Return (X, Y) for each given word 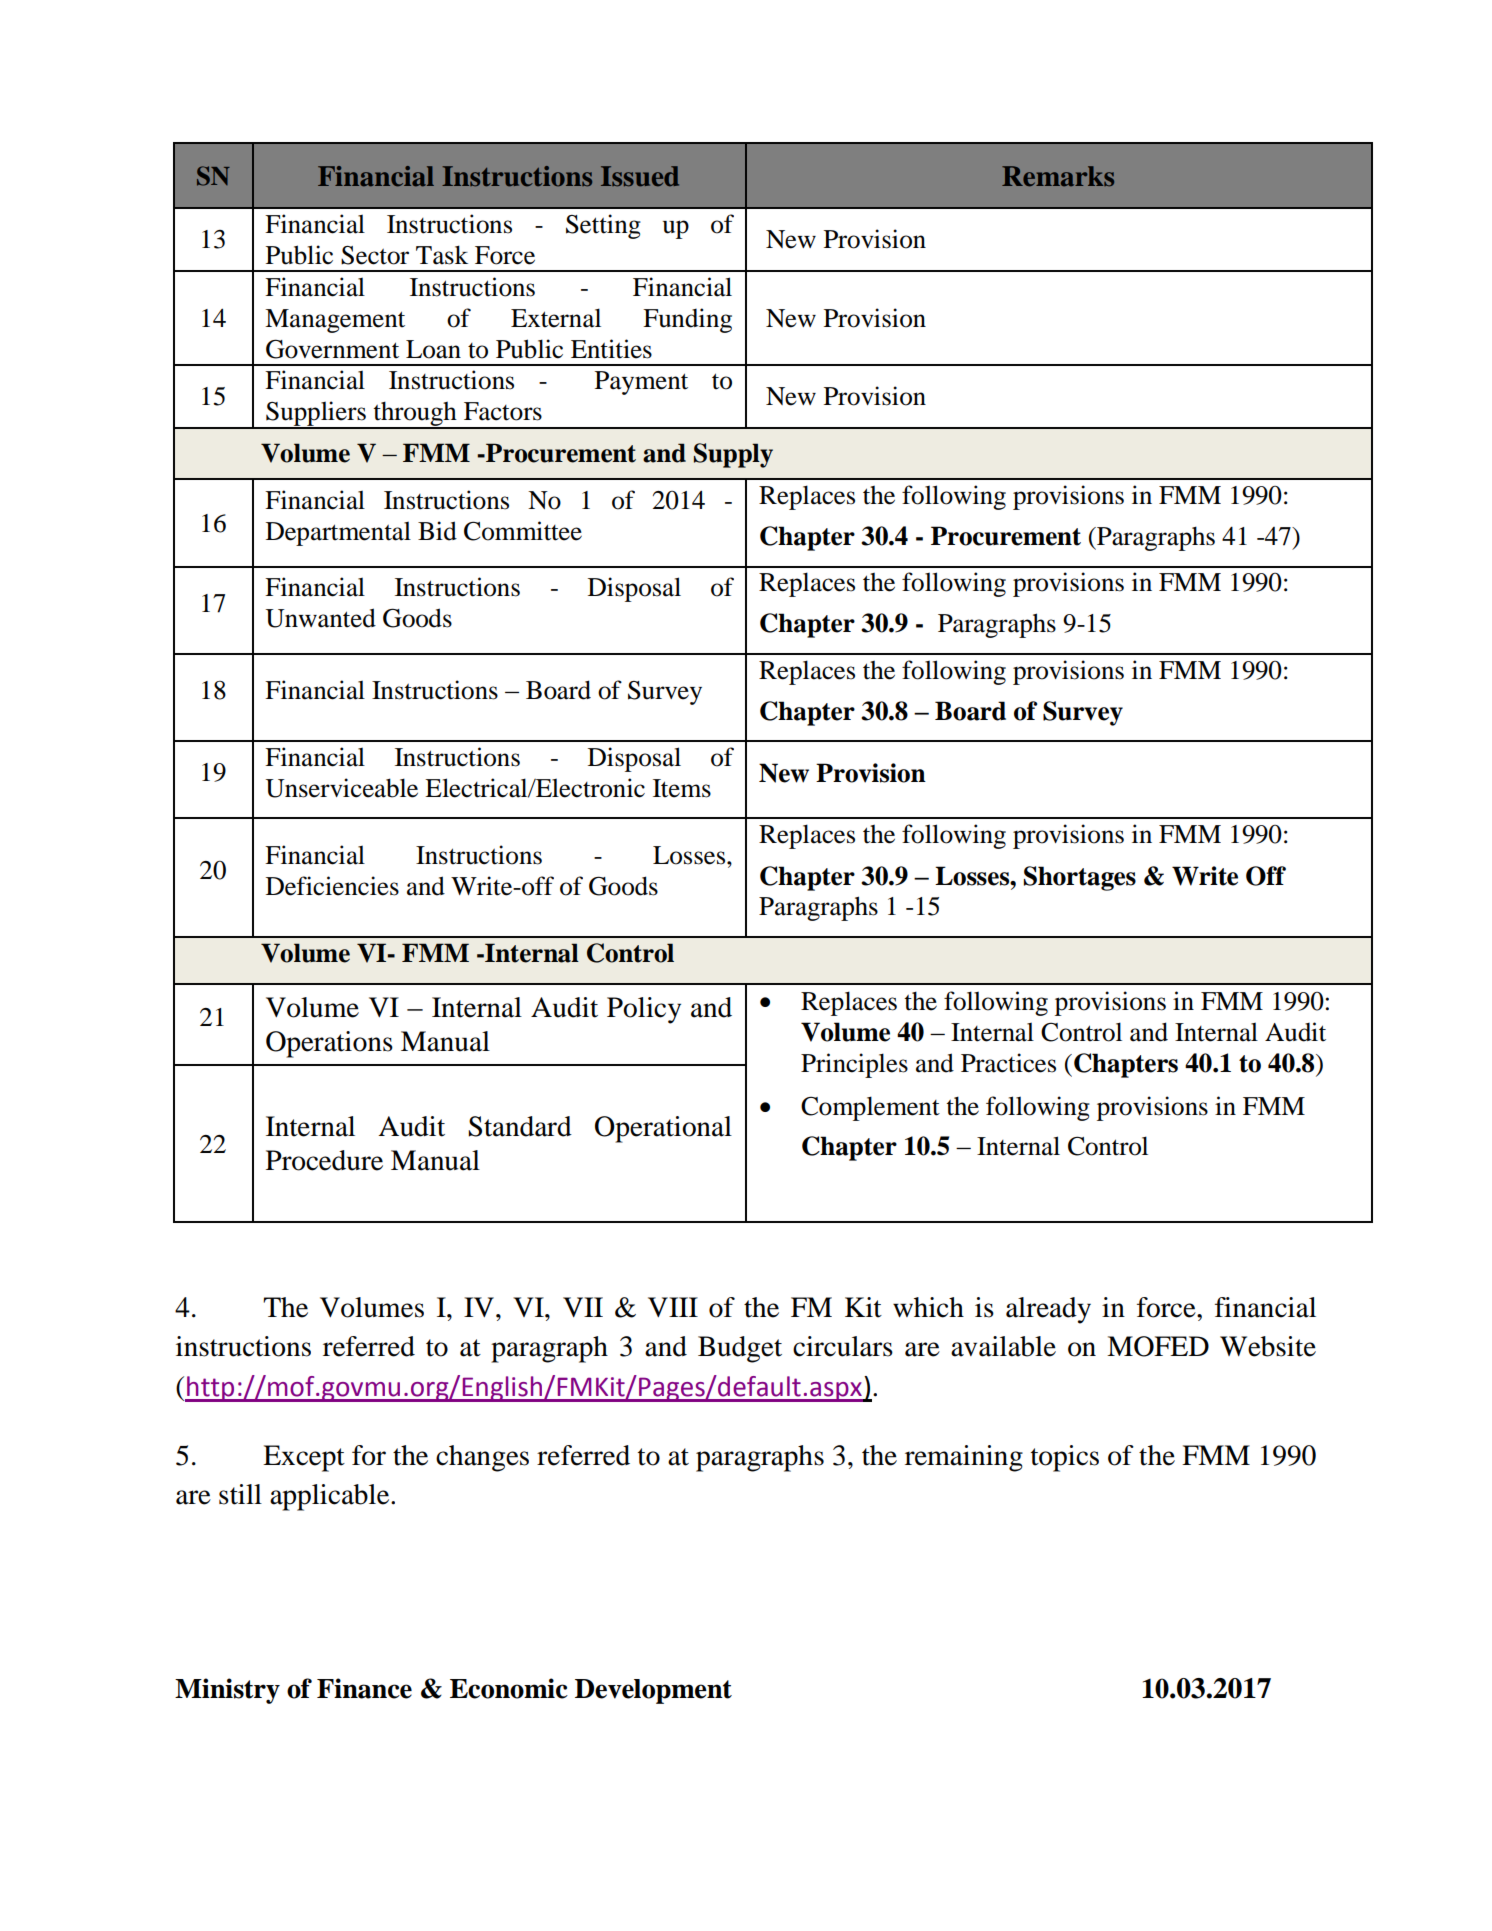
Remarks (1058, 176)
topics (1065, 1458)
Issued (640, 176)
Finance (364, 1688)
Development (653, 1691)
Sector (375, 255)
